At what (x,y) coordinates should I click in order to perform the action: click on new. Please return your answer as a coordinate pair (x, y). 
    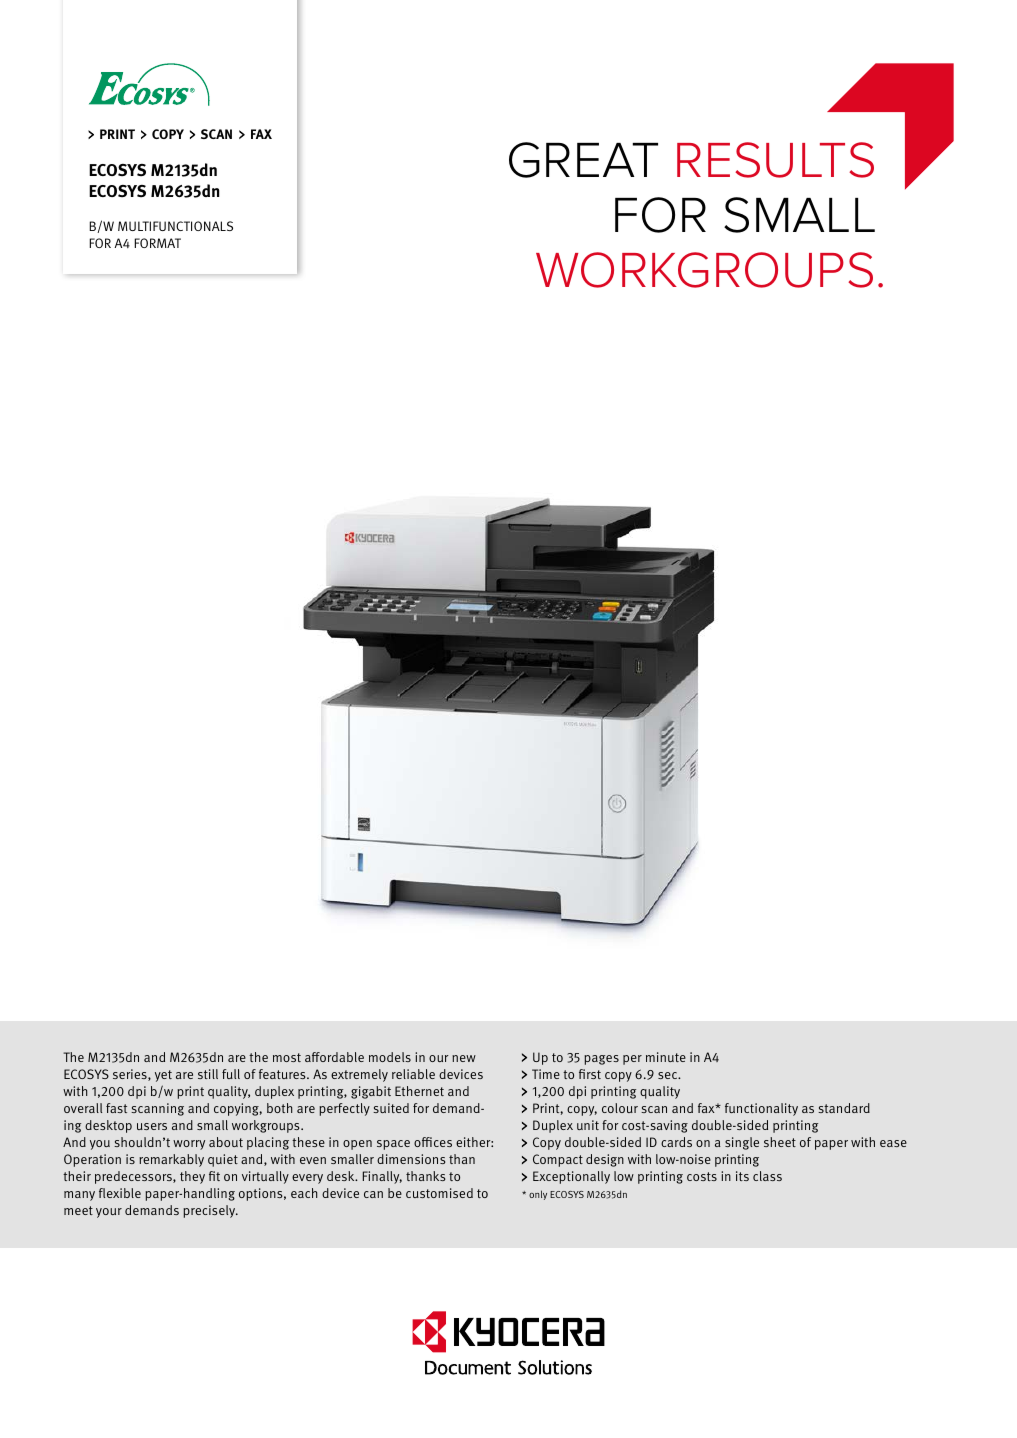
    Looking at the image, I should click on (464, 1058).
